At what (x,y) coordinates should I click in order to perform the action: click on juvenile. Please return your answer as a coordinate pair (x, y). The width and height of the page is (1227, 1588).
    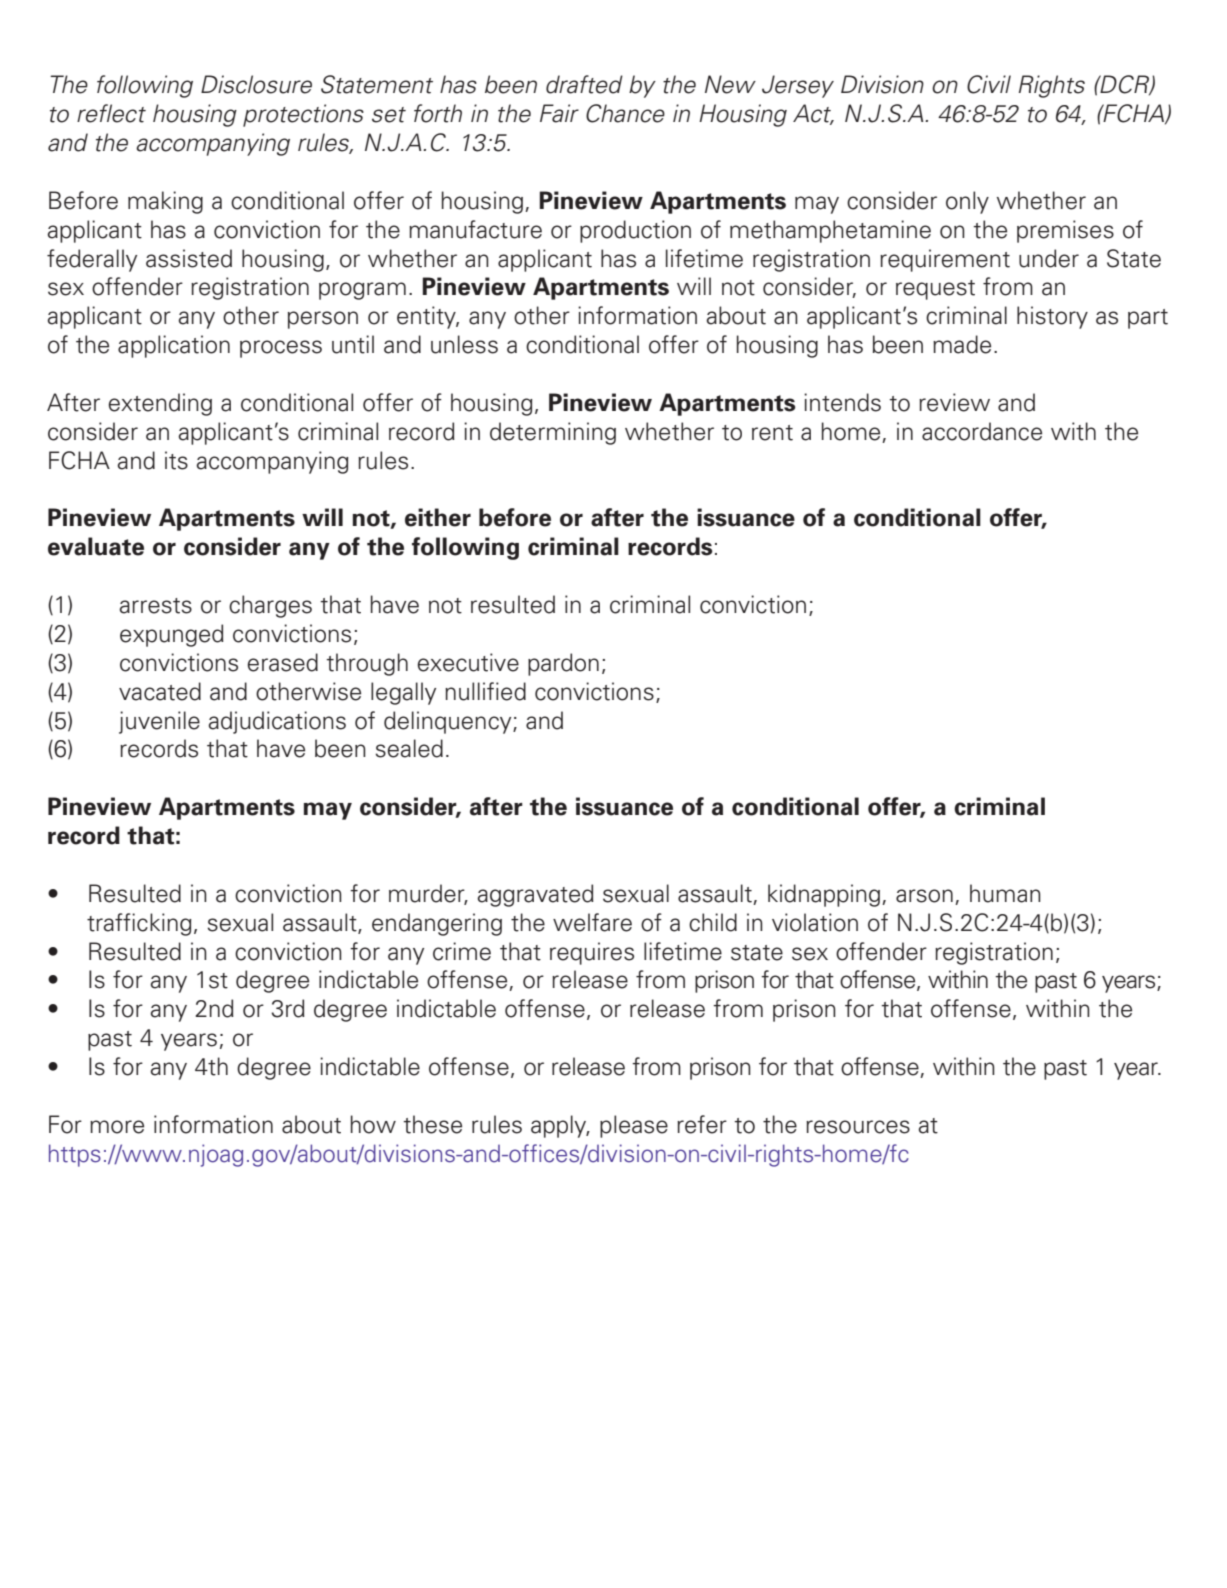
    Looking at the image, I should click on (159, 722).
